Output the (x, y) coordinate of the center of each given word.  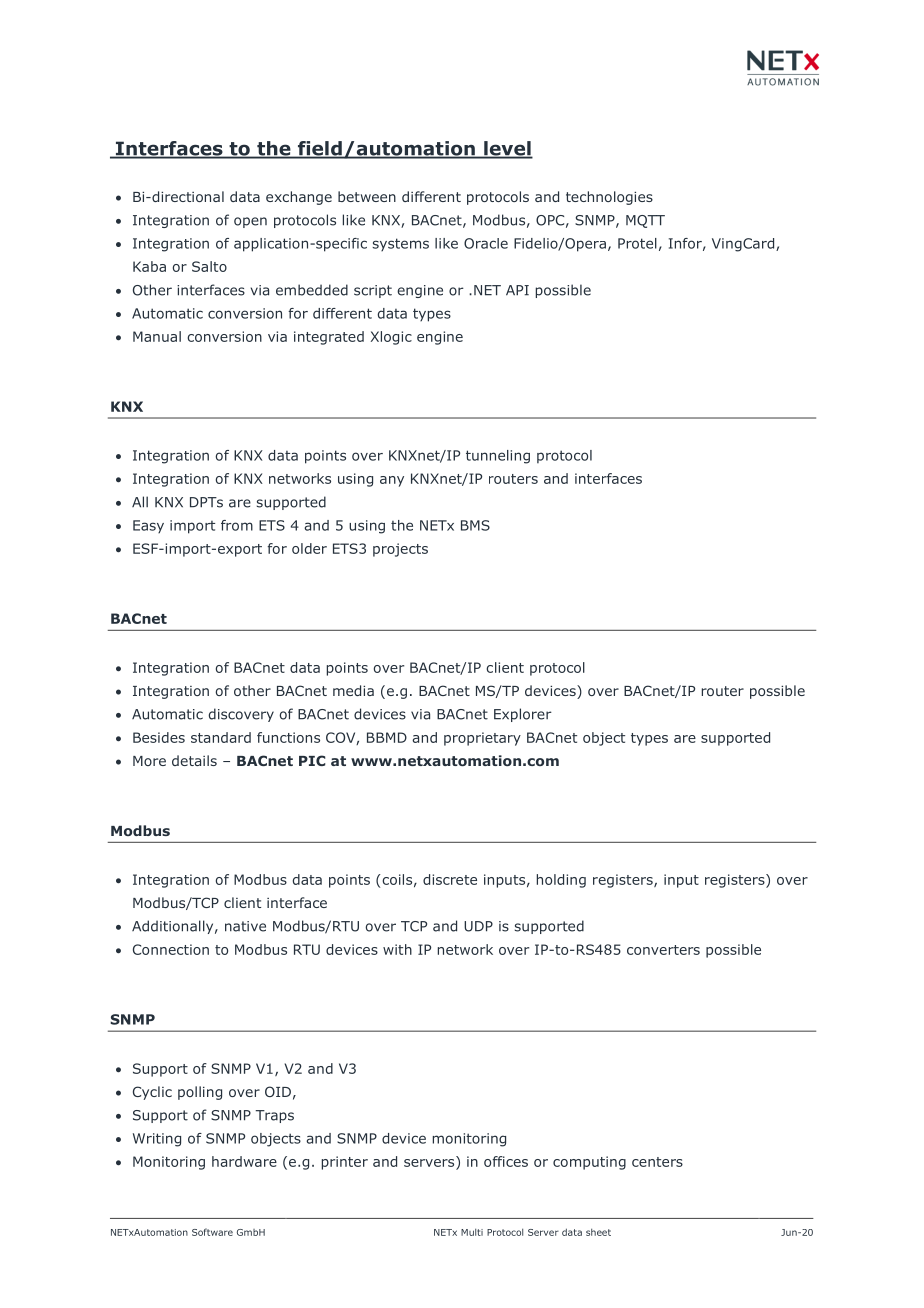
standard (221, 737)
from (237, 525)
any (392, 481)
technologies (609, 198)
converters (663, 950)
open (250, 222)
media (353, 690)
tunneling (498, 457)
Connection (171, 949)
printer (344, 1163)
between (367, 196)
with (397, 949)
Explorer (523, 715)
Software (212, 1232)
